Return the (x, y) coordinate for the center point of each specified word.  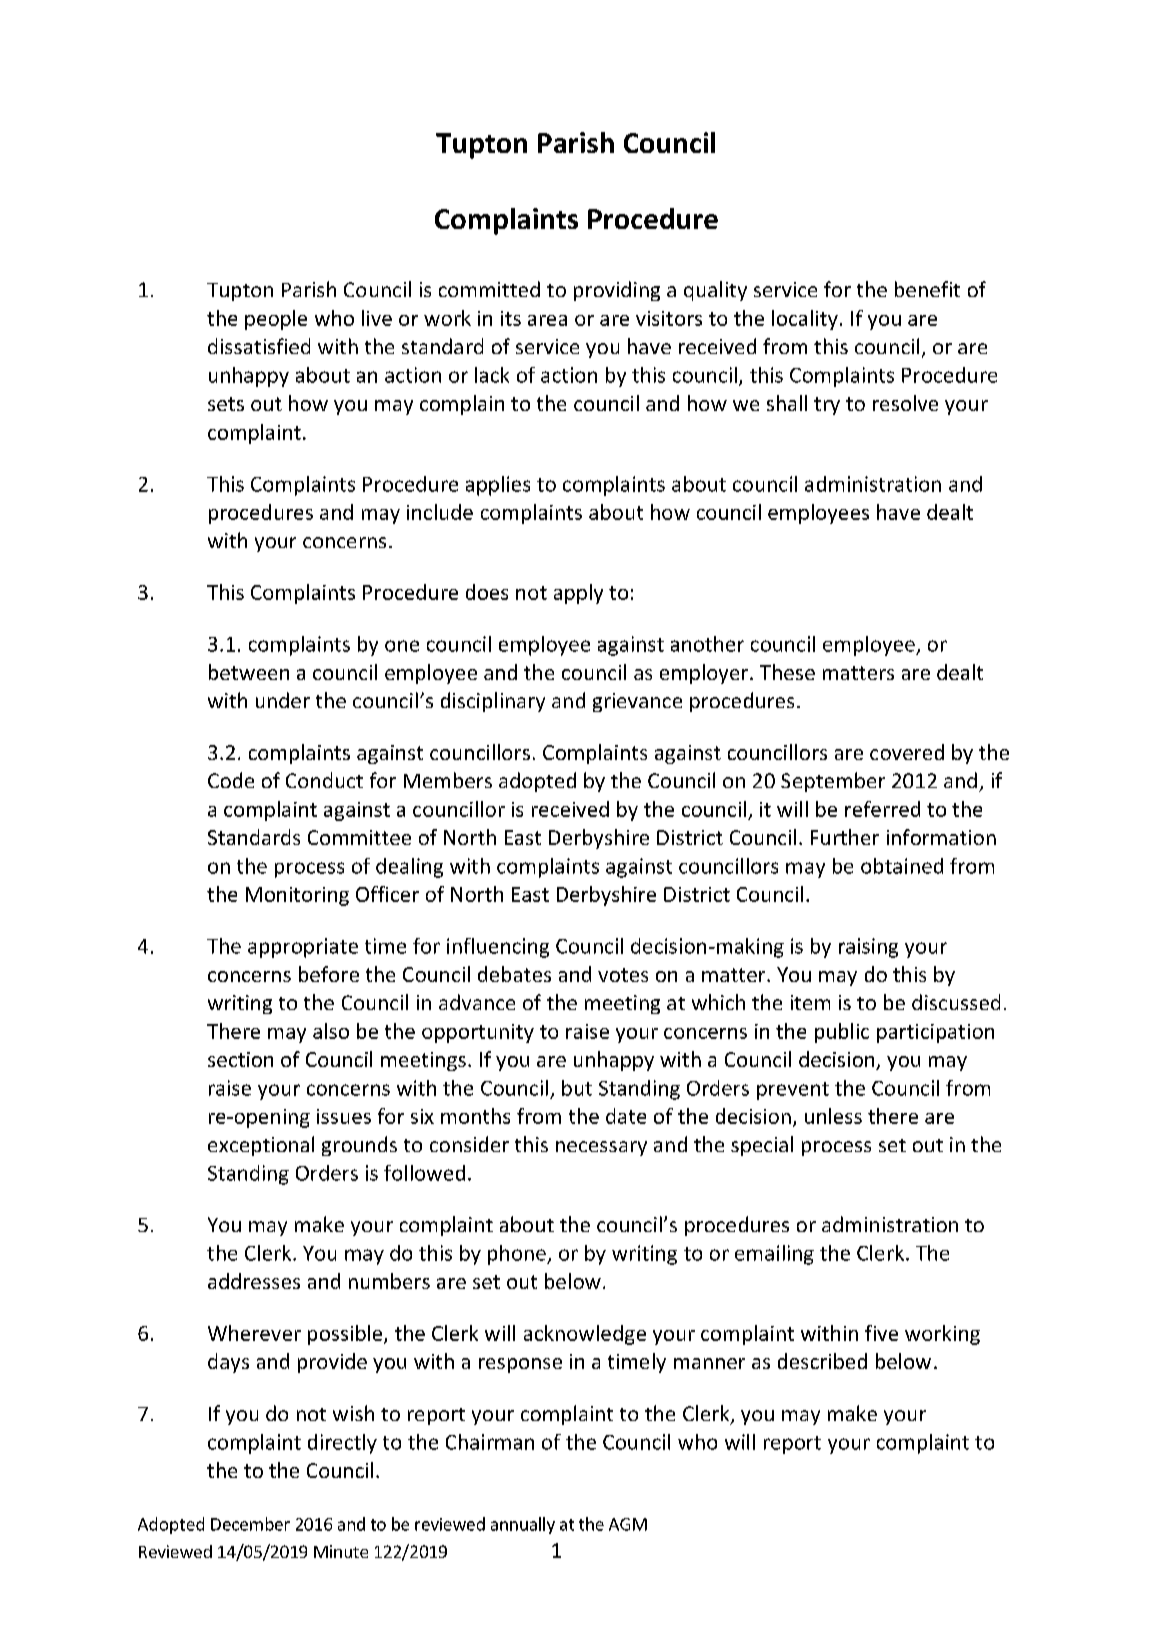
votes (623, 975)
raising (868, 948)
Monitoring (297, 896)
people (276, 320)
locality (805, 320)
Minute (341, 1551)
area (547, 320)
